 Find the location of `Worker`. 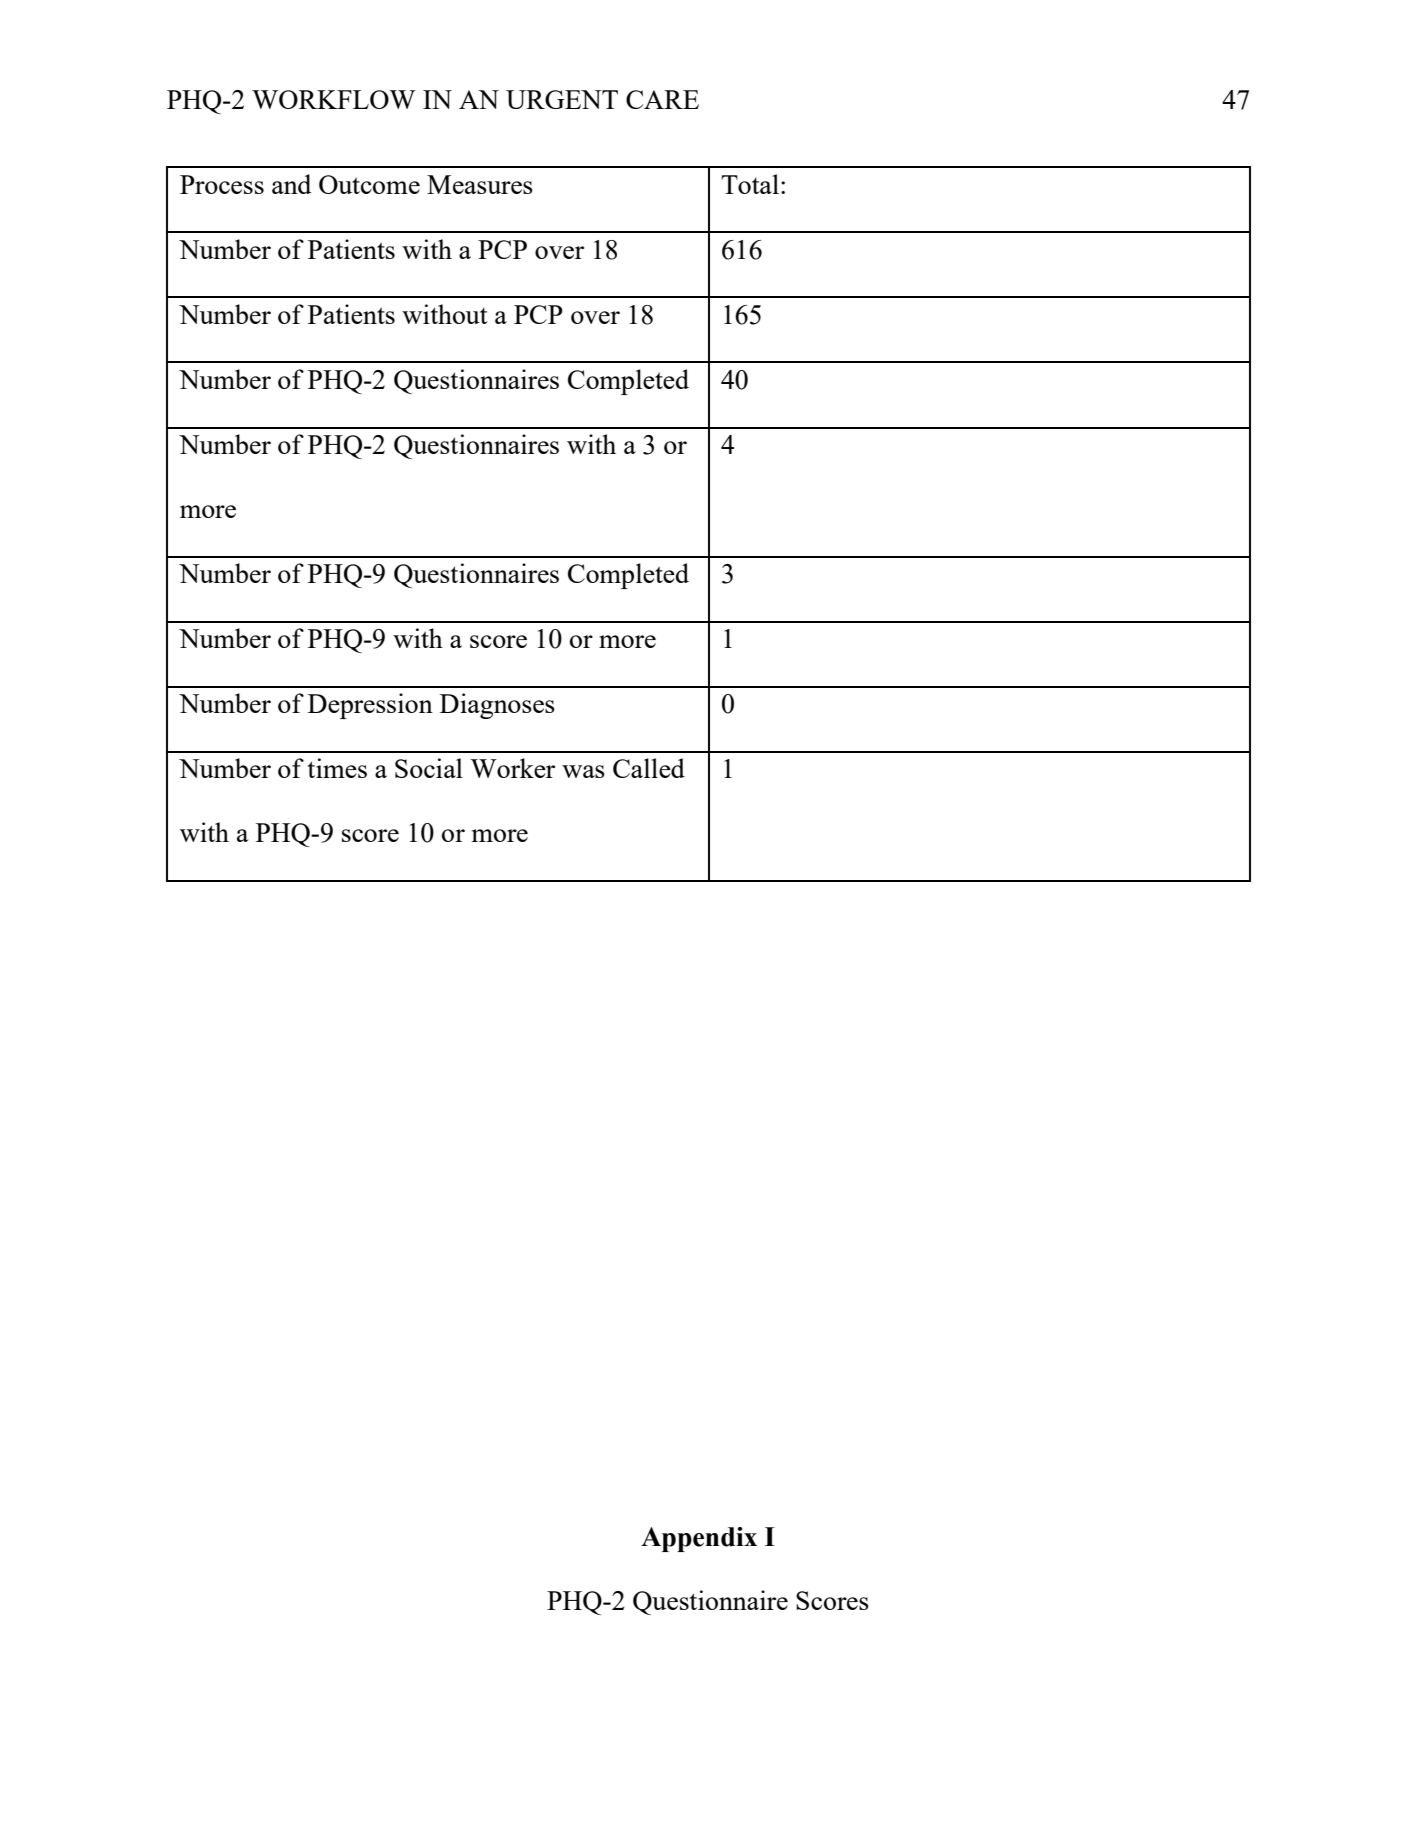

Worker is located at coordinates (512, 768).
